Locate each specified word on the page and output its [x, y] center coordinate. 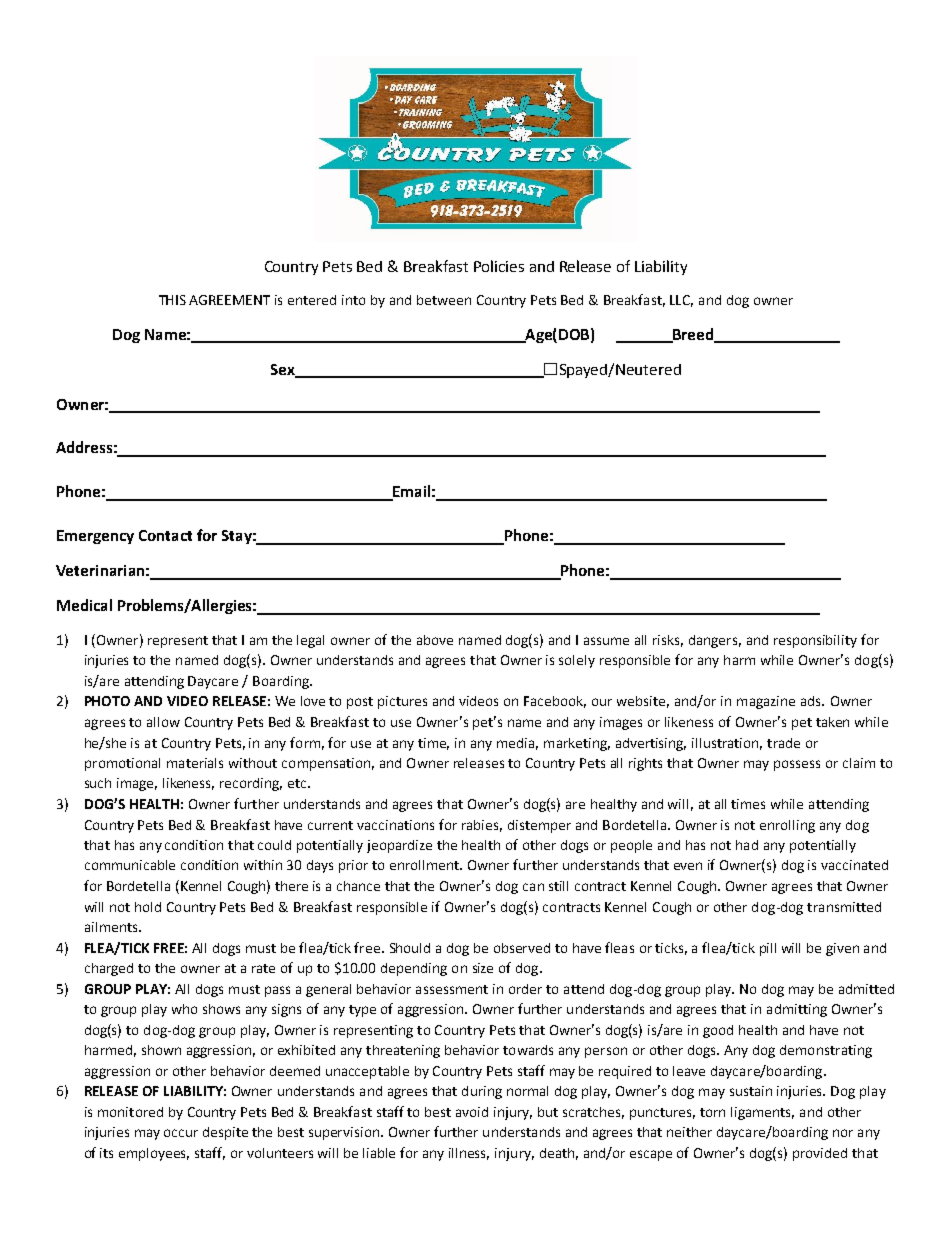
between [444, 300]
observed [522, 948]
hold [148, 907]
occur [181, 1133]
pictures [402, 702]
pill [768, 949]
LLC [681, 301]
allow [163, 722]
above [435, 640]
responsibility [815, 641]
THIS [172, 300]
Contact [165, 535]
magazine [766, 702]
